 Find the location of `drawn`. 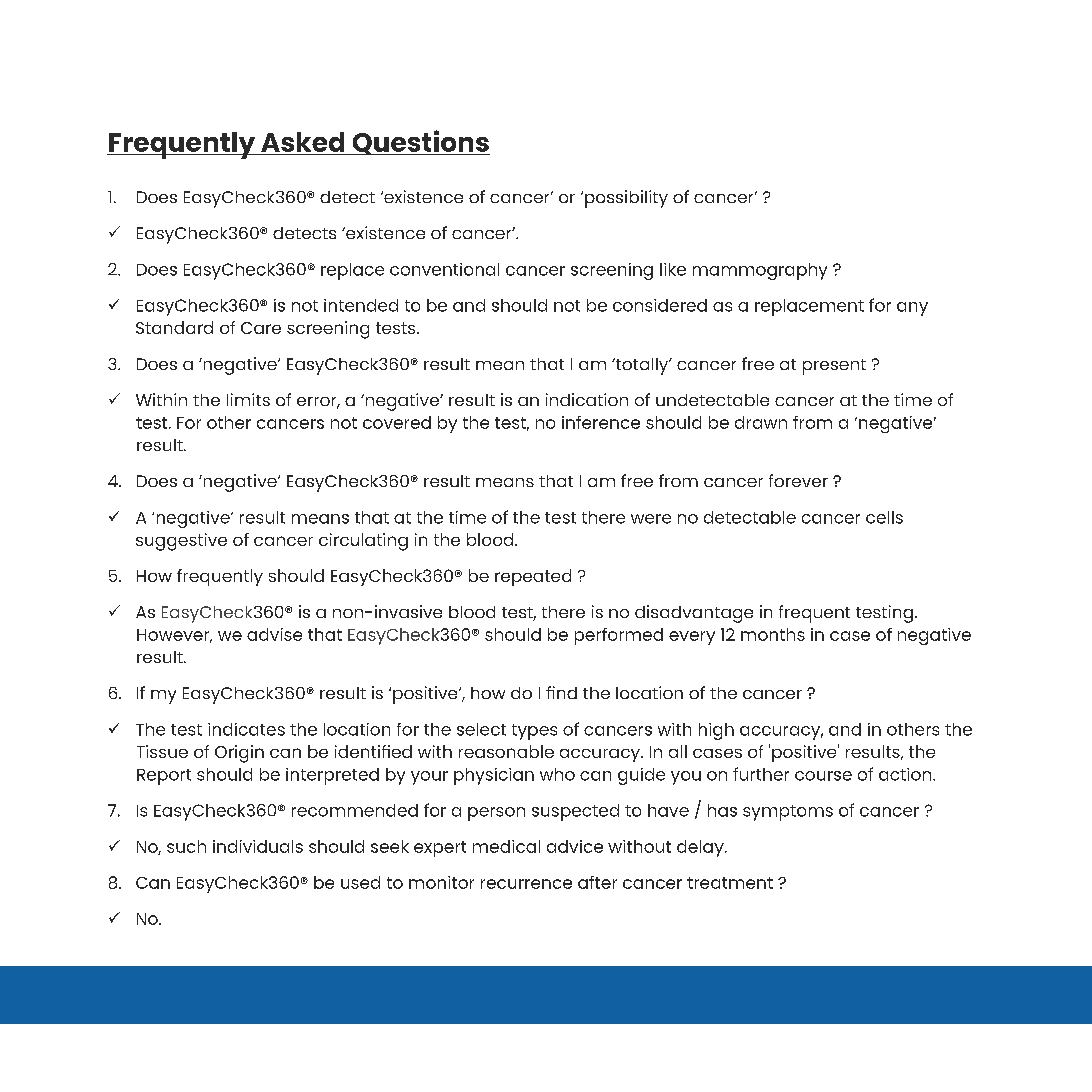

drawn is located at coordinates (761, 422).
